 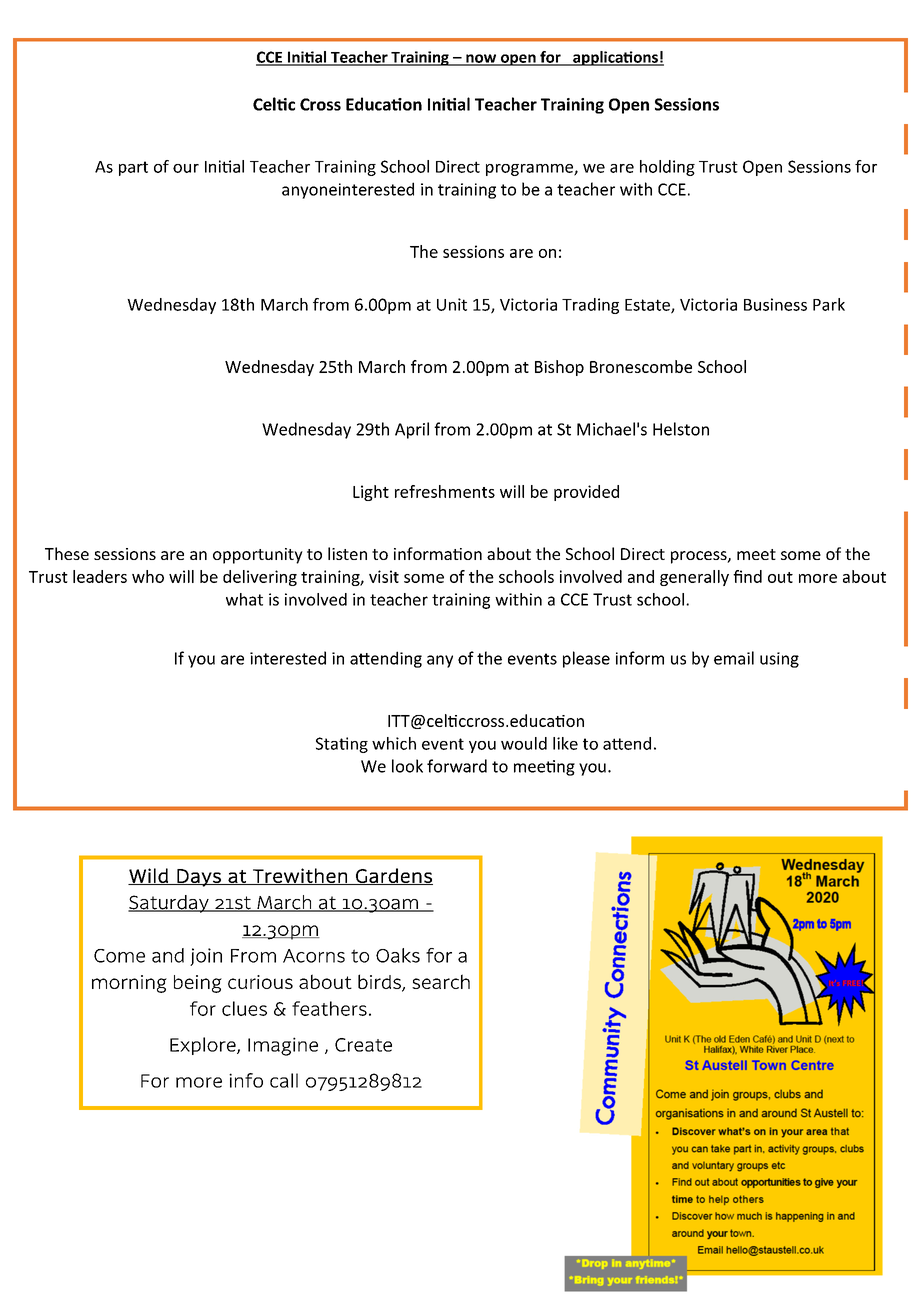 What do you see at coordinates (667, 168) in the screenshot?
I see `holding` at bounding box center [667, 168].
